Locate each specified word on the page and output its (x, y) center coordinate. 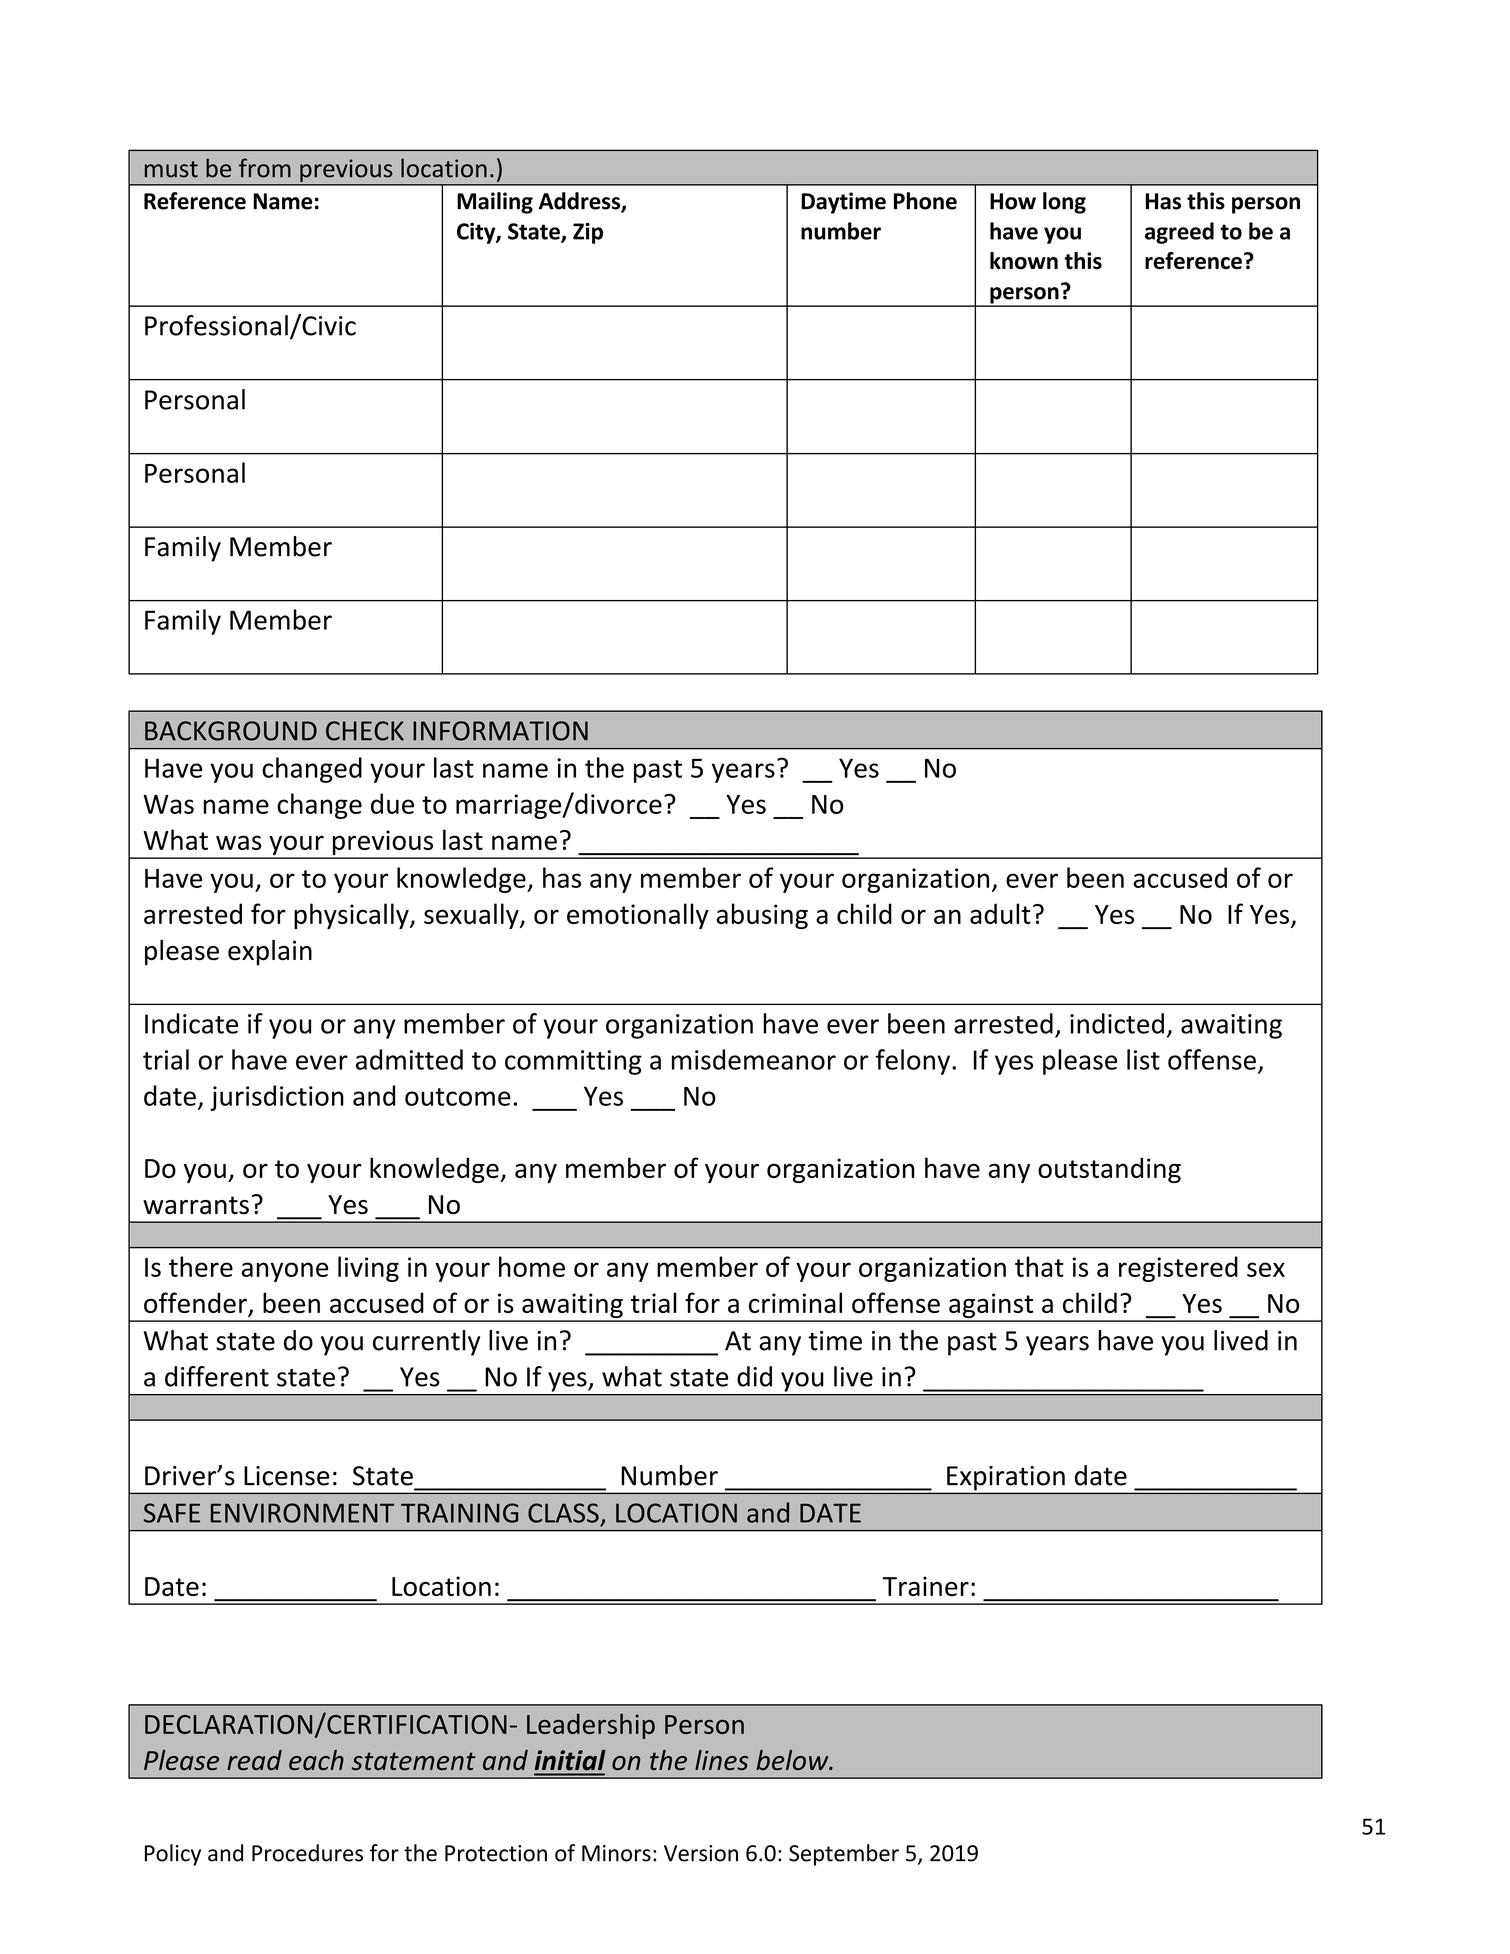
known (1024, 261)
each (316, 1760)
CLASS (563, 1513)
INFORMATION (500, 731)
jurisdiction (277, 1098)
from (265, 168)
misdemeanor (754, 1059)
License (287, 1476)
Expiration (1006, 1478)
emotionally (638, 916)
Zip (588, 233)
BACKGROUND (231, 731)
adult (1000, 913)
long (1064, 203)
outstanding (1109, 1170)
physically (352, 916)
